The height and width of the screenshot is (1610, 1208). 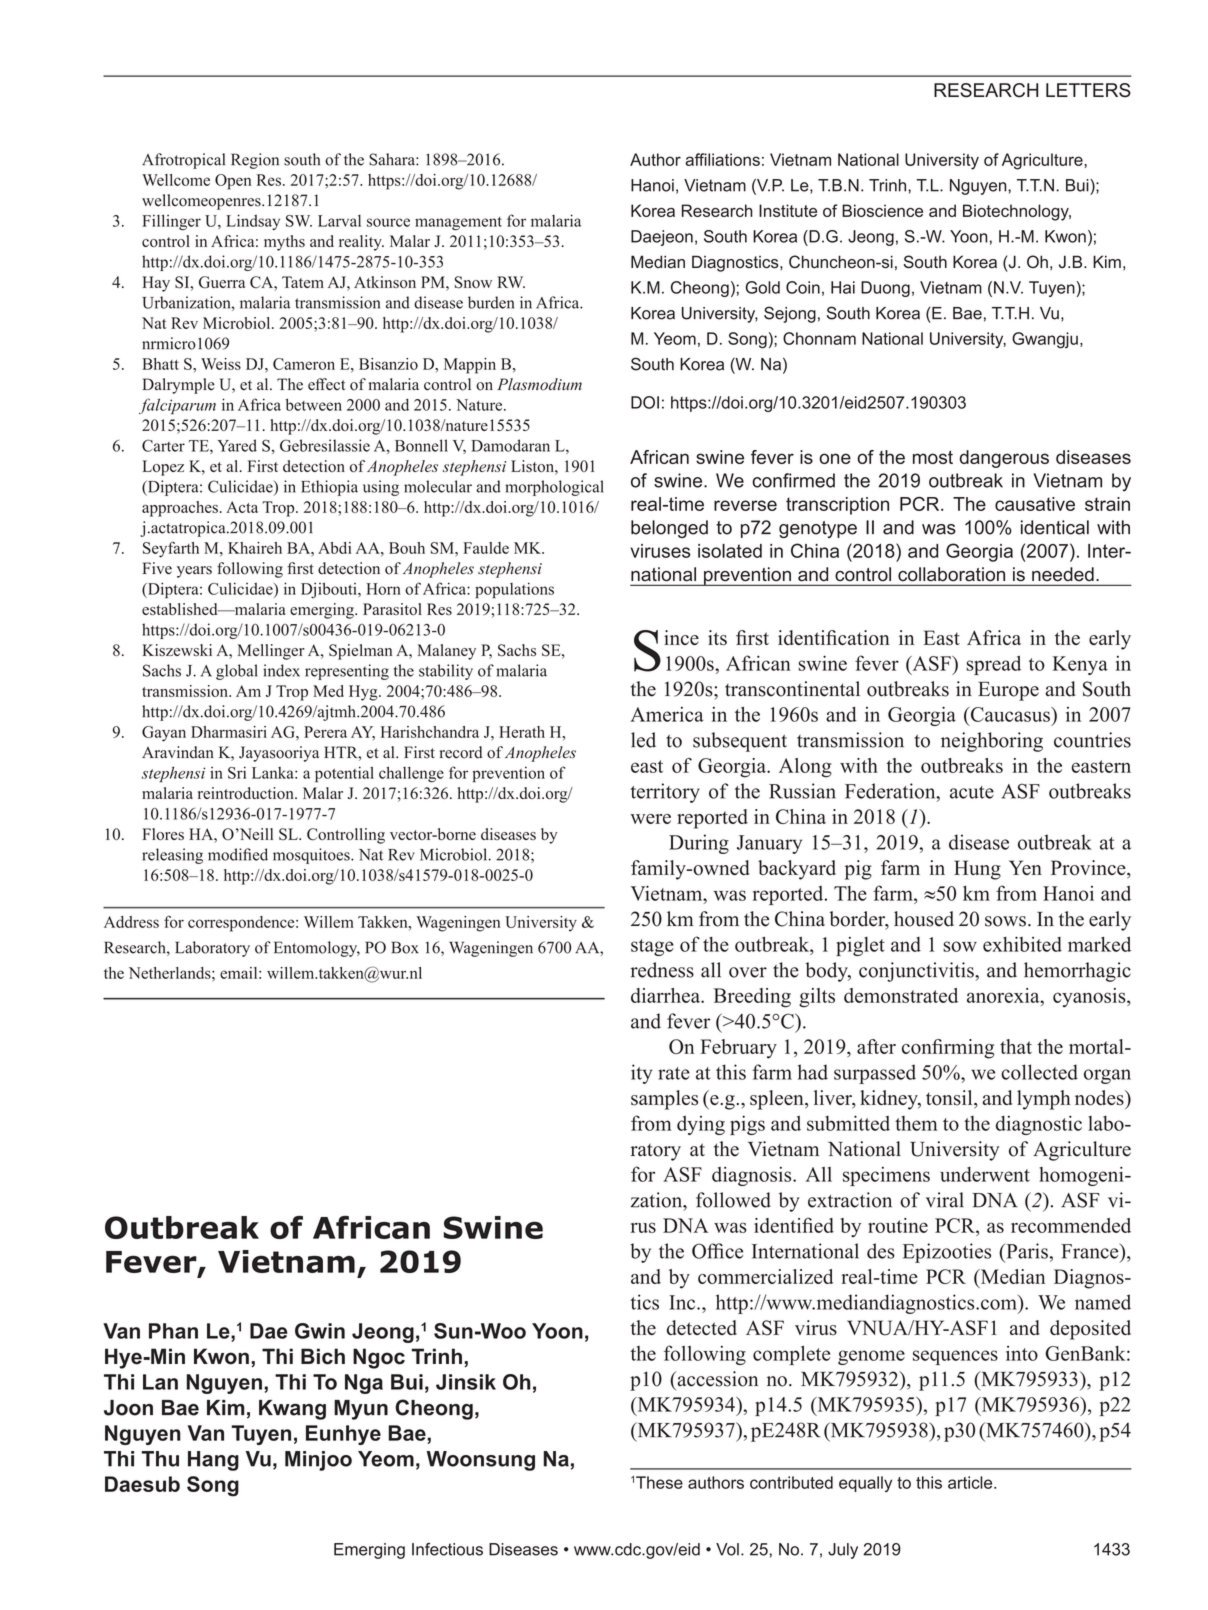 I want to click on needed, so click(x=1063, y=574).
